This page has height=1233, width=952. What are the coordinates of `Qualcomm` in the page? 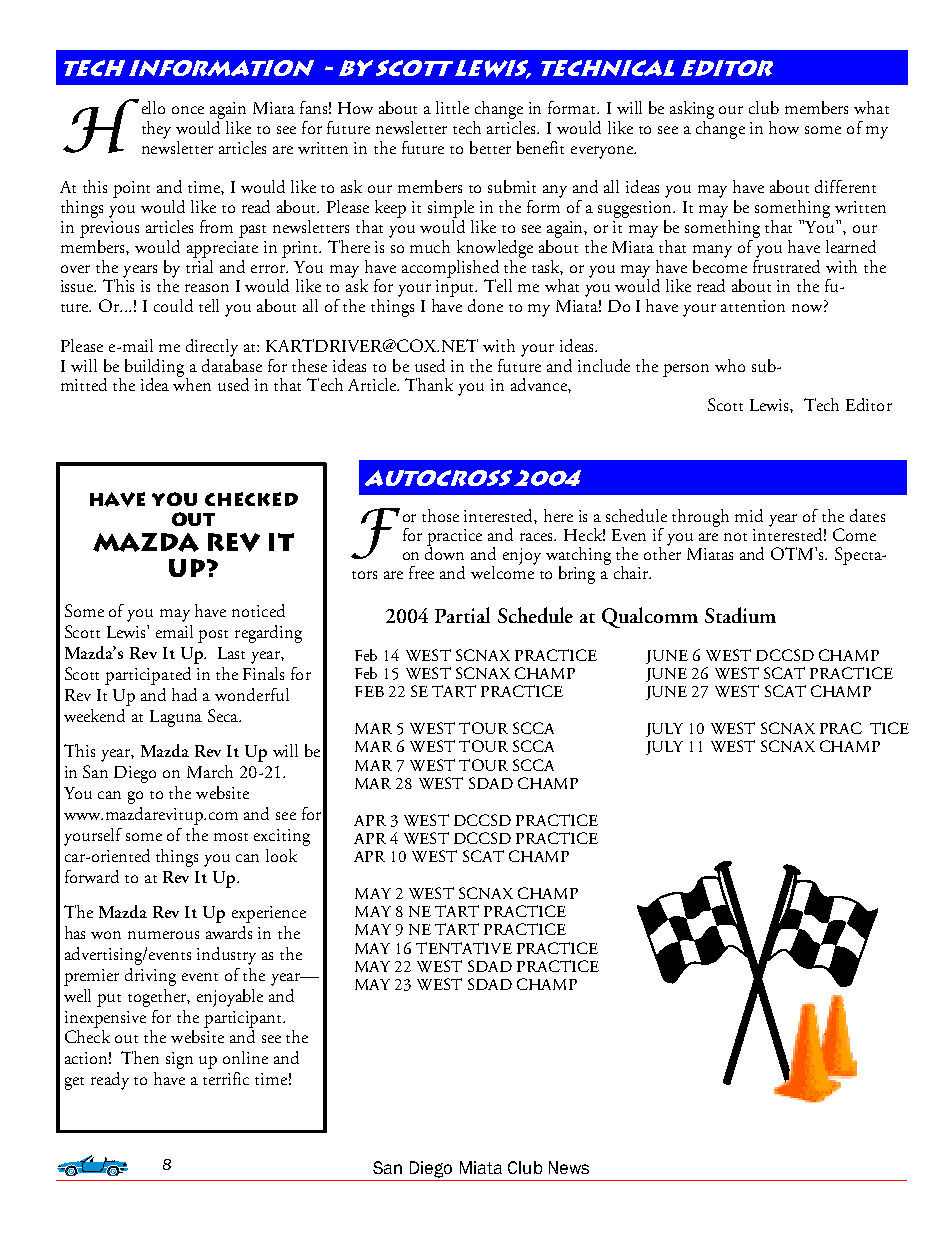 It's located at (650, 617).
